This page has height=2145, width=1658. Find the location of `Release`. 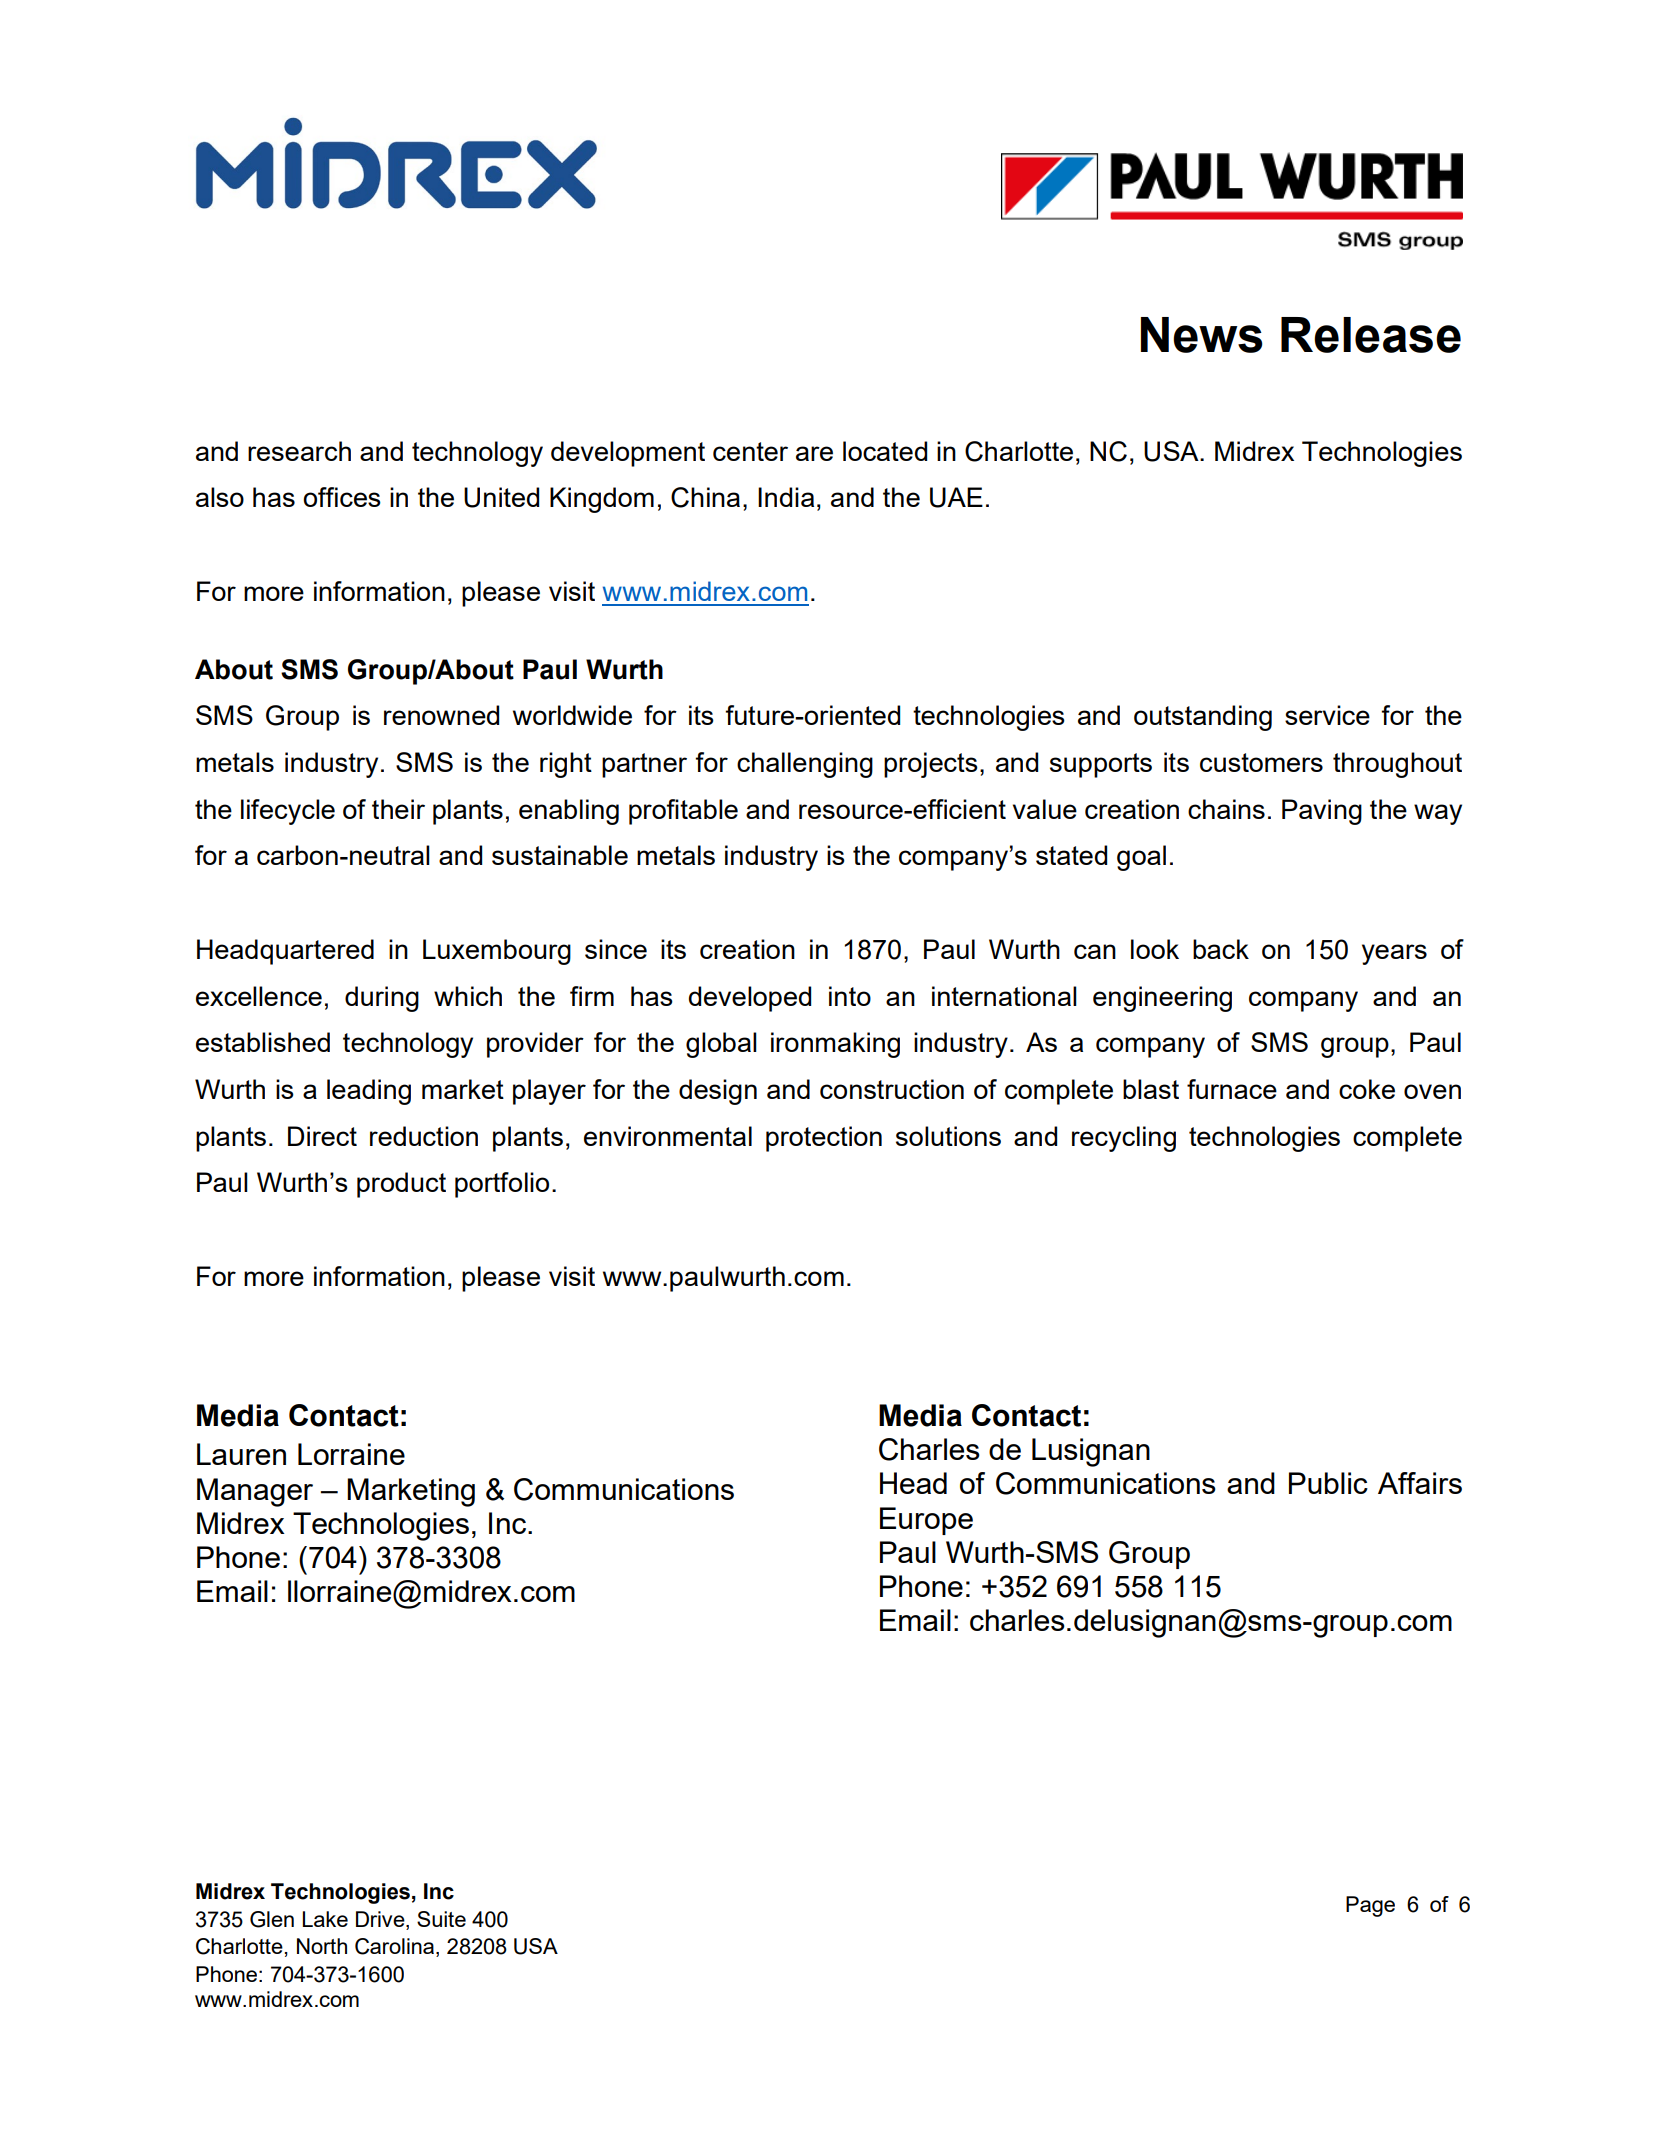

Release is located at coordinates (1371, 335).
